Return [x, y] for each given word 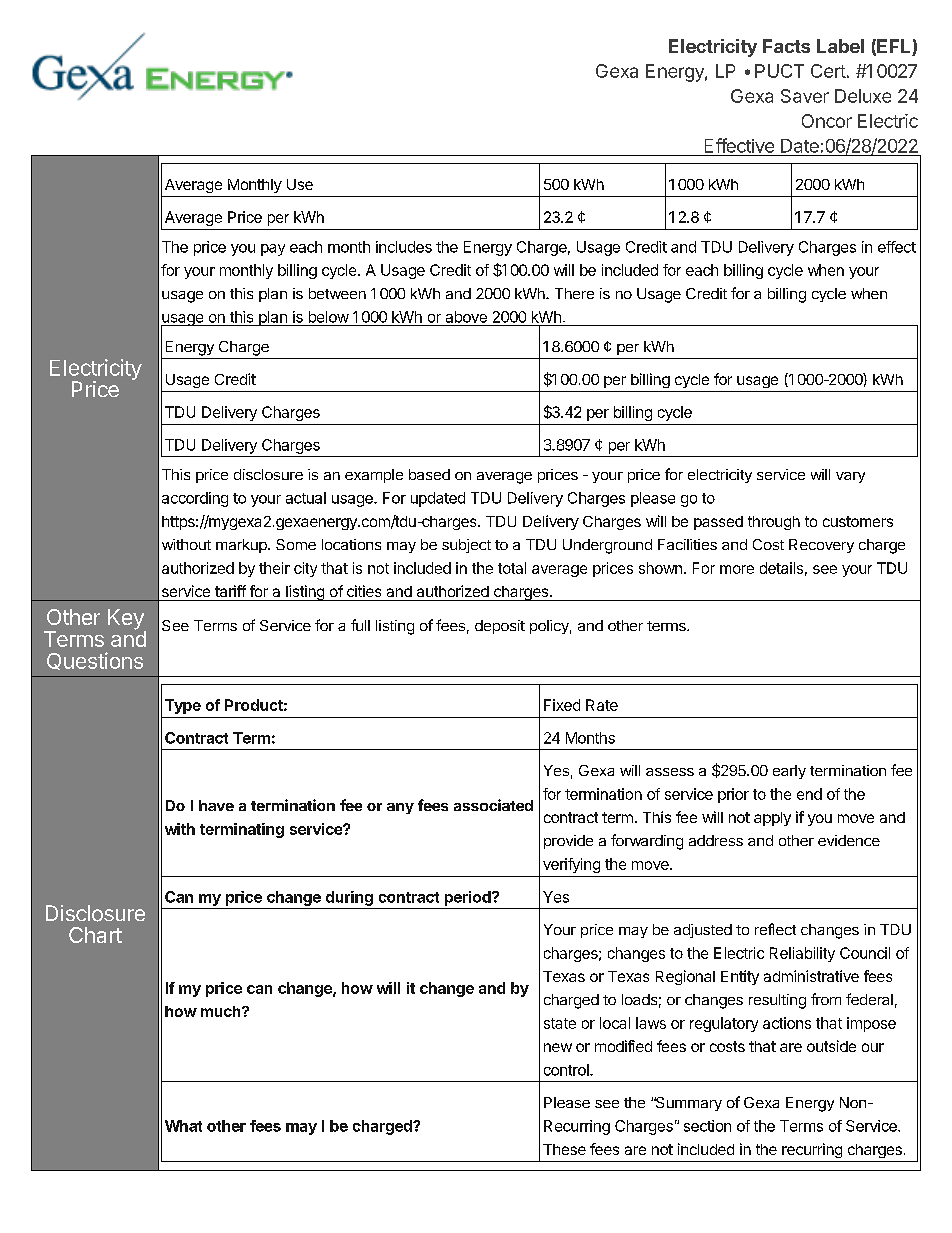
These [564, 1149]
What [183, 1126]
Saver [805, 96]
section [707, 1126]
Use [300, 184]
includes [404, 247]
